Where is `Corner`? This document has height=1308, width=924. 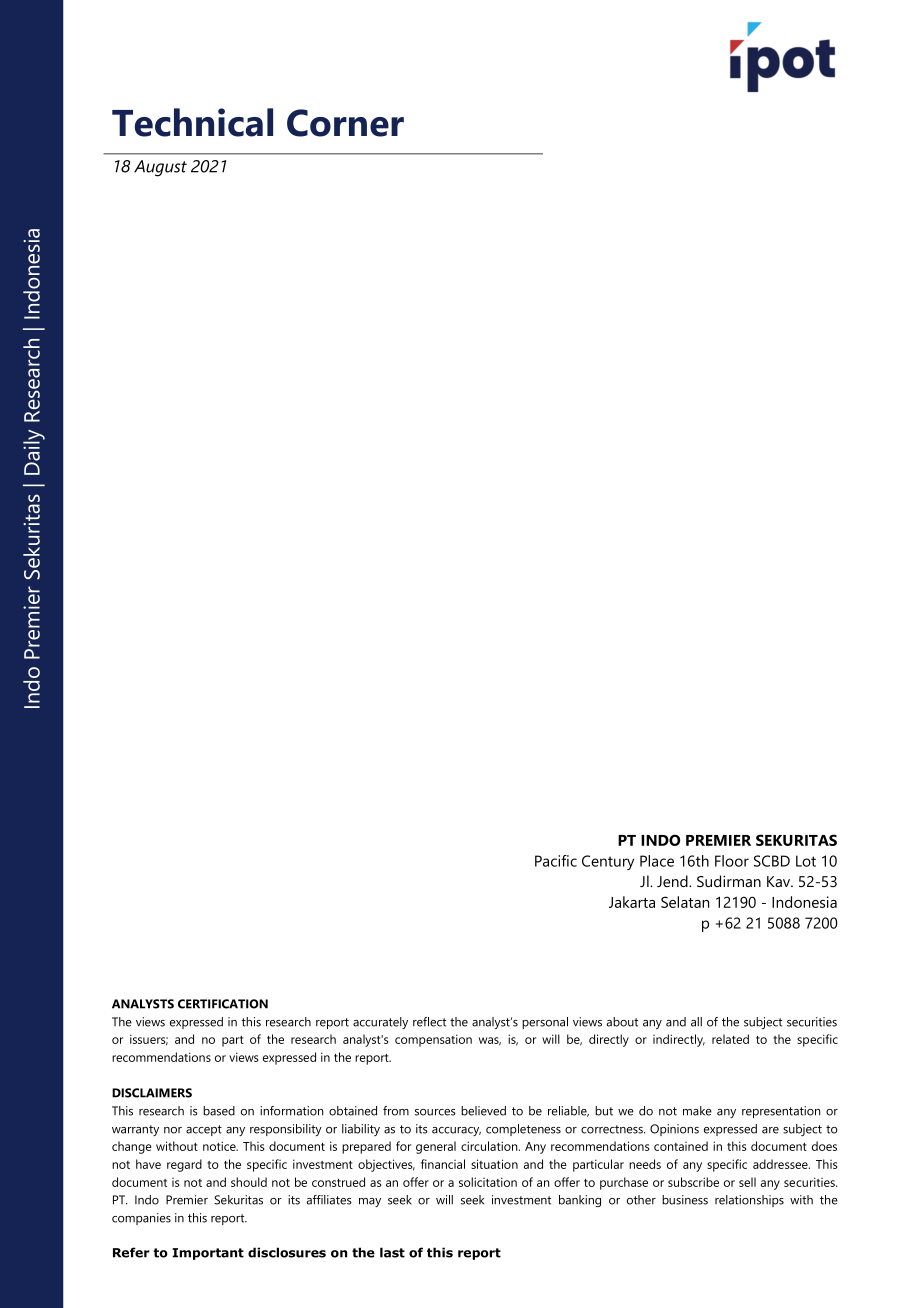
Corner is located at coordinates (345, 123).
